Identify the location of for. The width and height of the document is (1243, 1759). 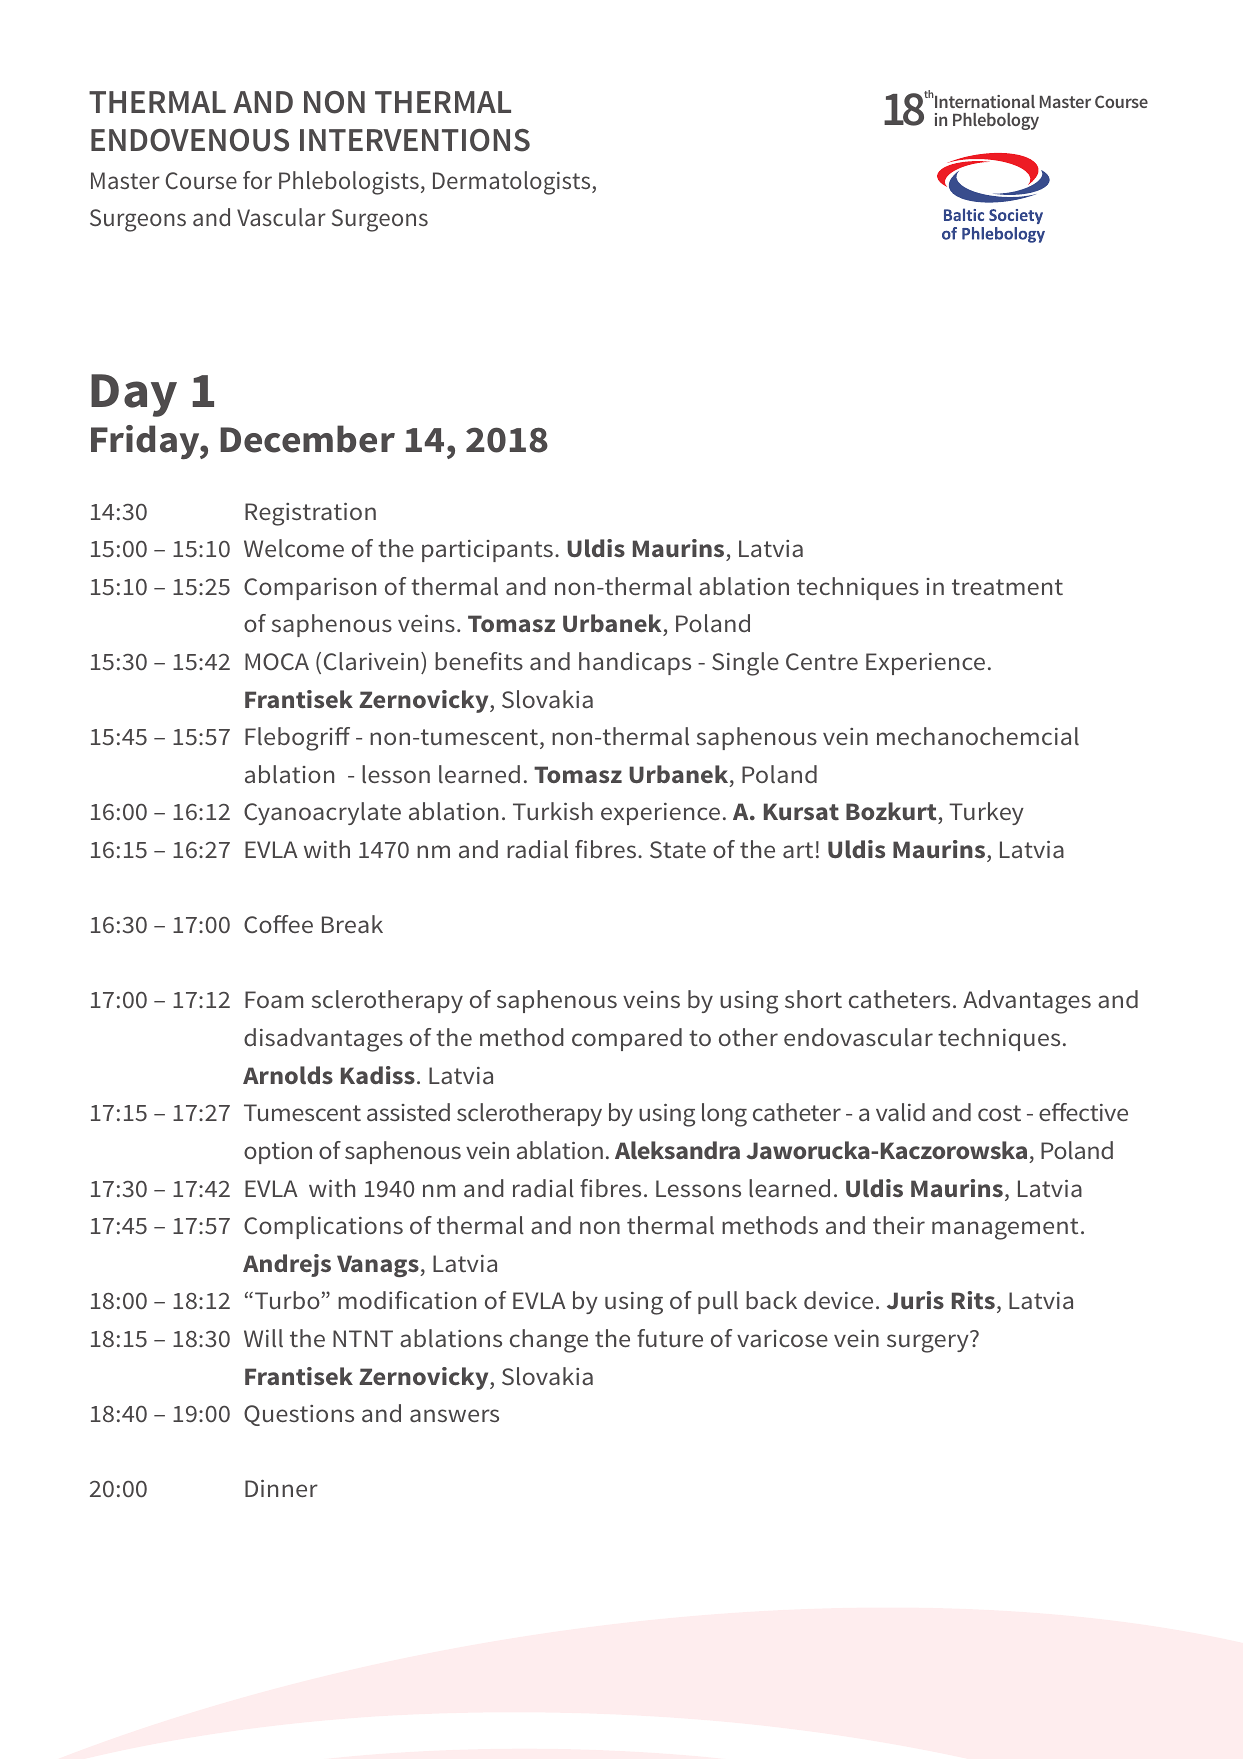
(257, 180).
